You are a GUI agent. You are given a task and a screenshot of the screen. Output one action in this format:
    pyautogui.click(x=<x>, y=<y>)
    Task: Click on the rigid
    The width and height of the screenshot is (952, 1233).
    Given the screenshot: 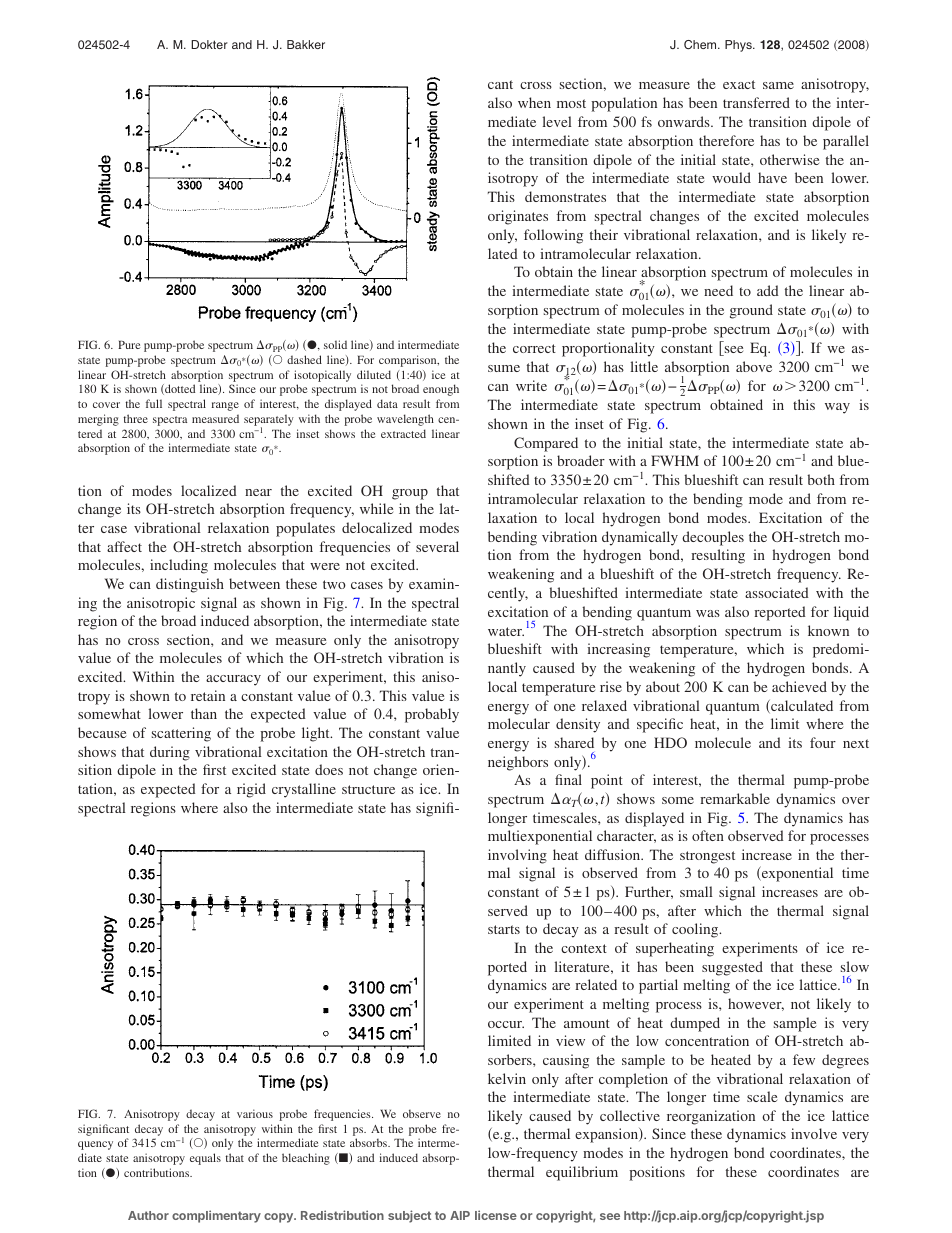 What is the action you would take?
    pyautogui.click(x=251, y=790)
